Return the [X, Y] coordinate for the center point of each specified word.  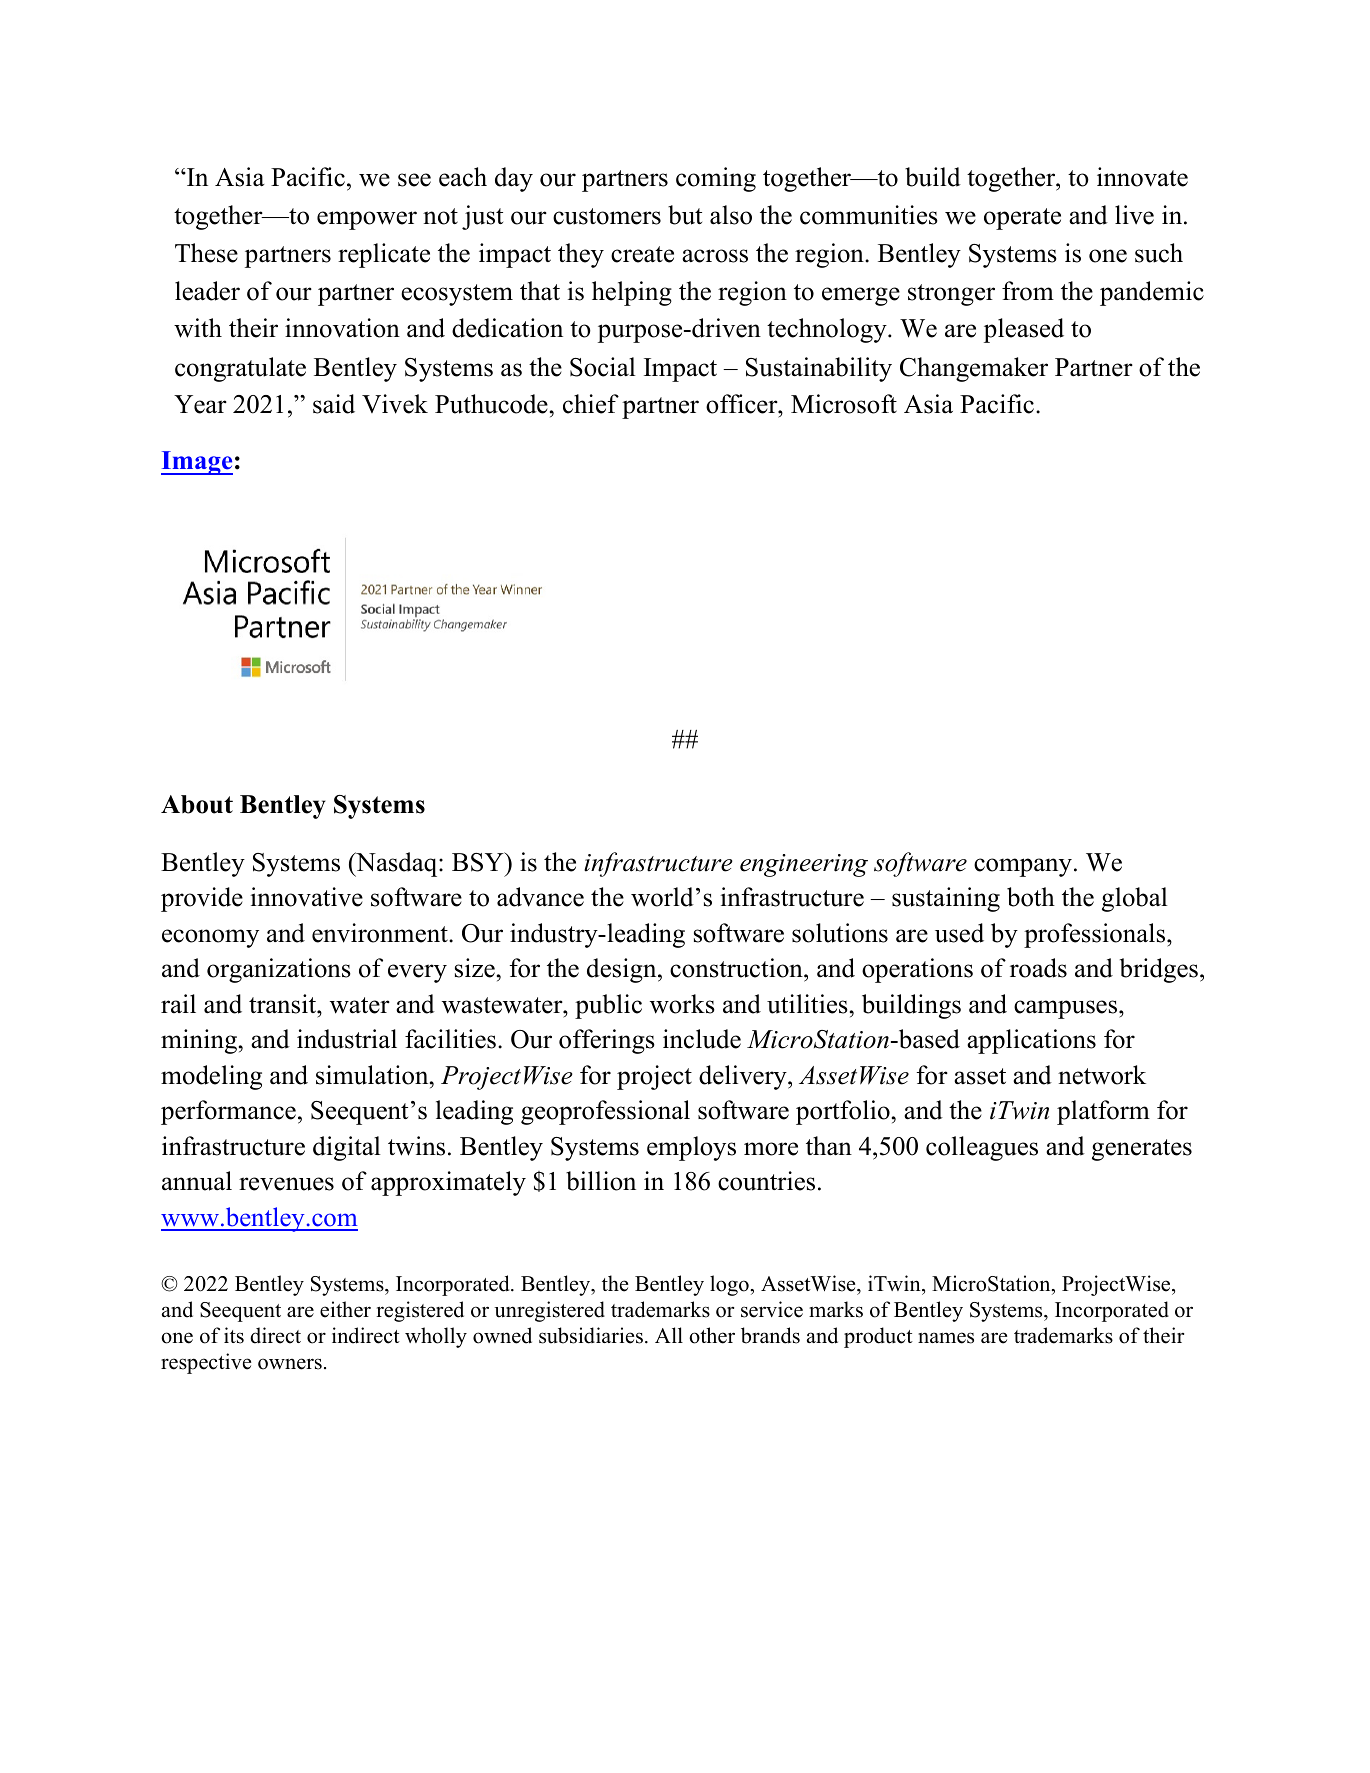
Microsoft [844, 404]
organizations [279, 970]
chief [591, 404]
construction [737, 968]
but [685, 215]
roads [1038, 968]
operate [1022, 219]
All [669, 1335]
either [345, 1309]
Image [197, 463]
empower [367, 220]
